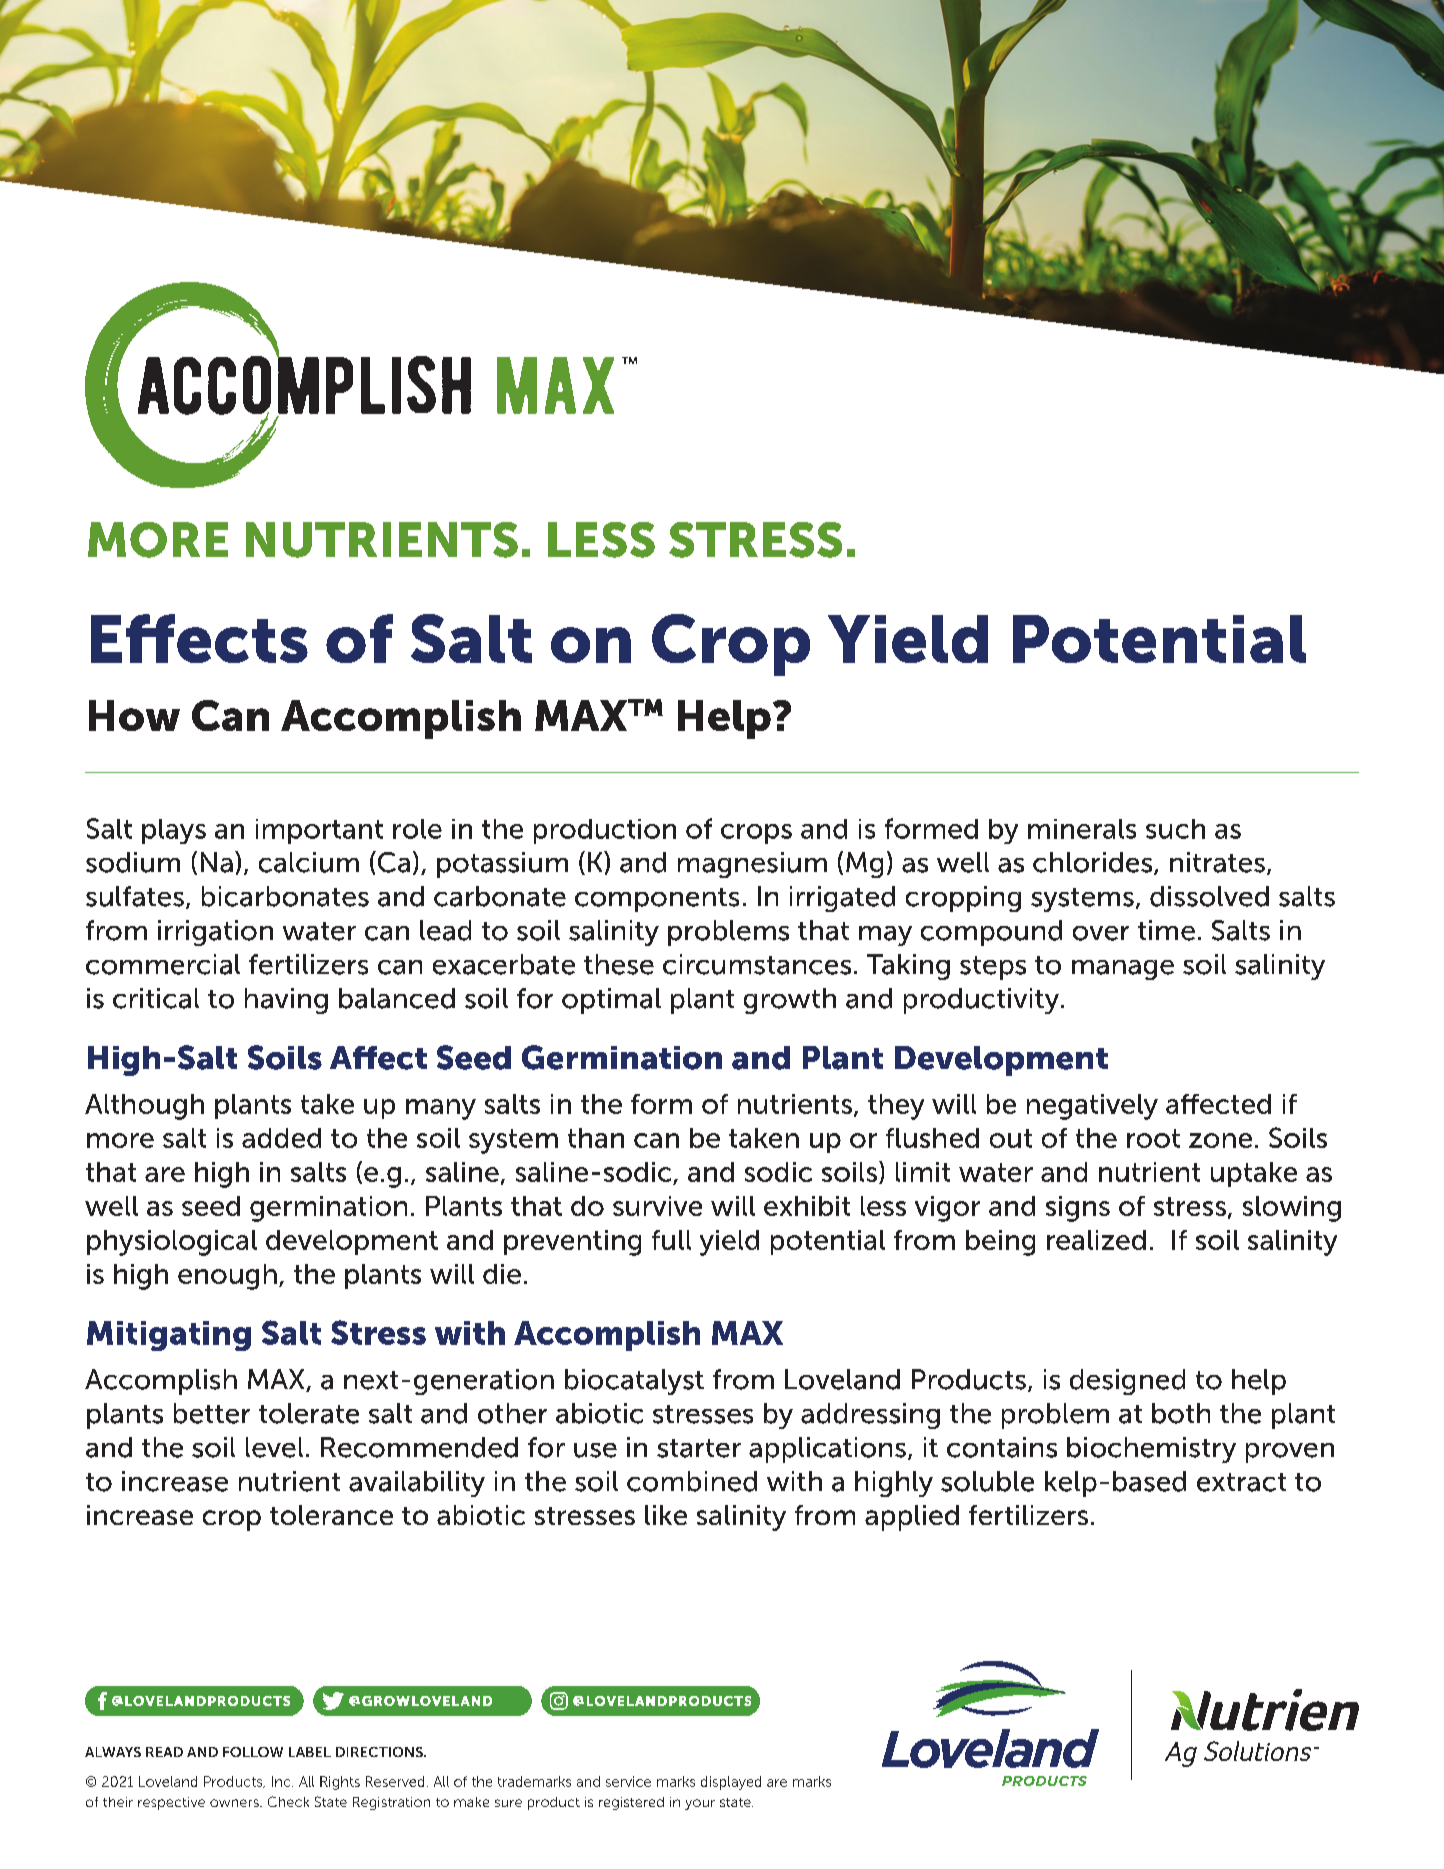 The width and height of the screenshot is (1444, 1869). Describe the element at coordinates (731, 1783) in the screenshot. I see `displayed` at that location.
